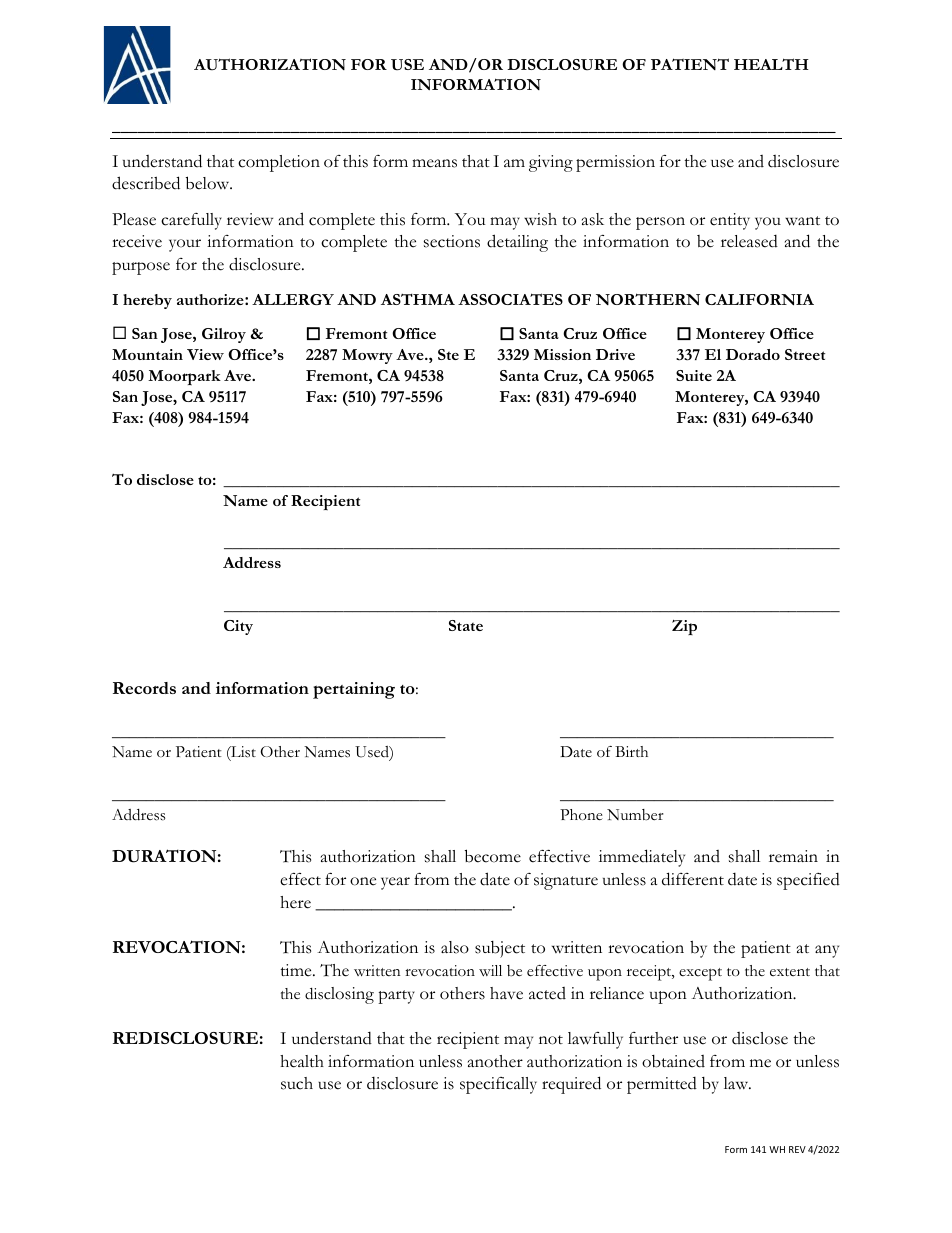  What do you see at coordinates (434, 163) in the image?
I see `means` at bounding box center [434, 163].
